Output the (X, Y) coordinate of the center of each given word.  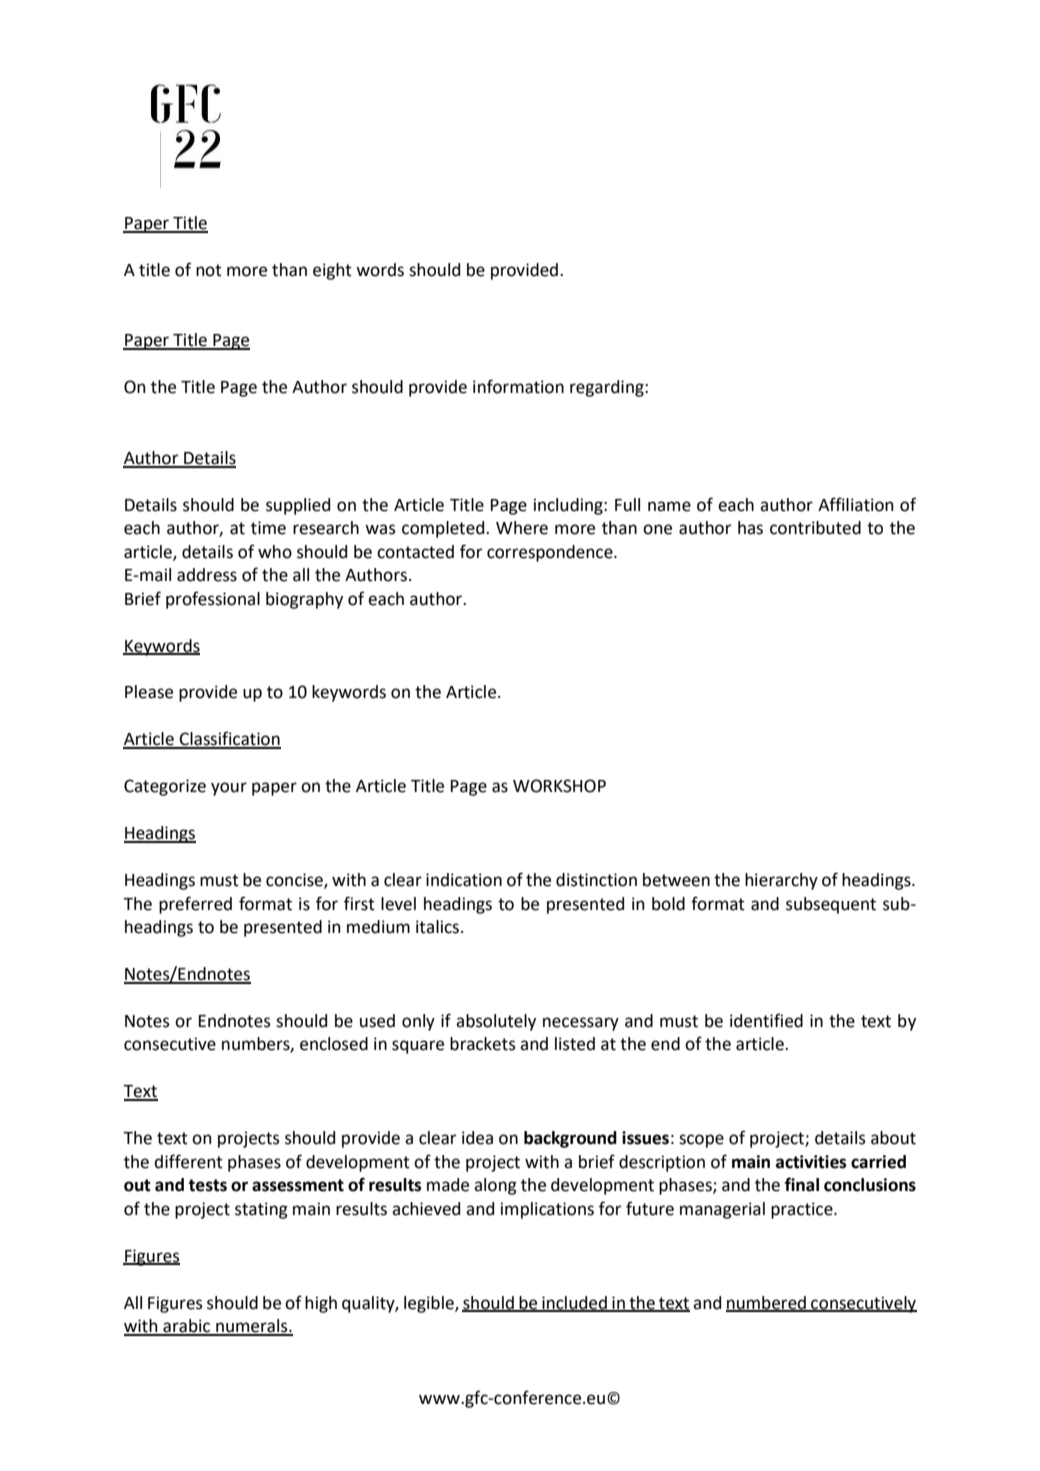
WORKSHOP (559, 786)
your (229, 789)
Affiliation (856, 504)
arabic (187, 1327)
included (574, 1303)
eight (332, 271)
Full (627, 505)
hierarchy (781, 881)
